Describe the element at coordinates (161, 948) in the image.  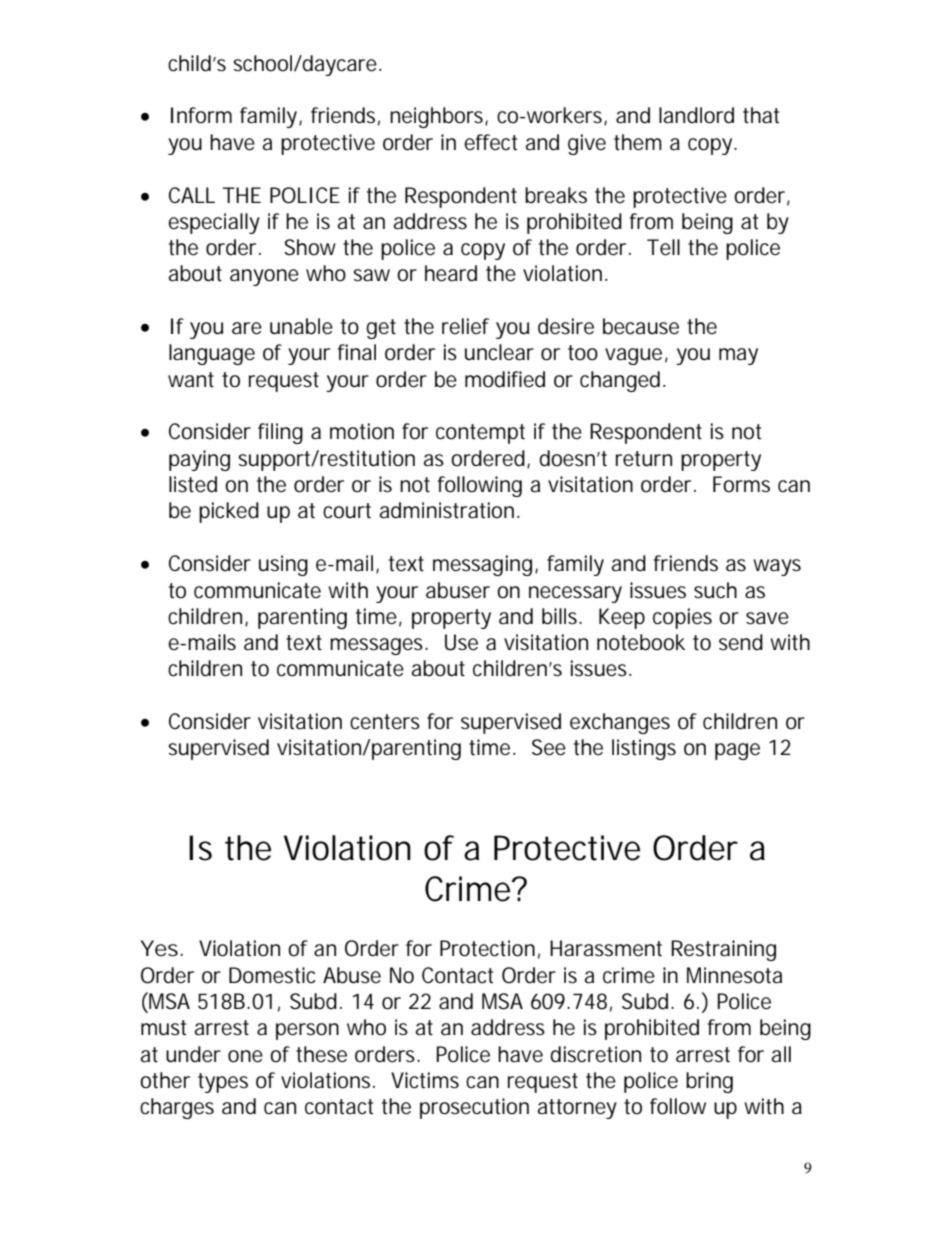
I see `Yes` at that location.
